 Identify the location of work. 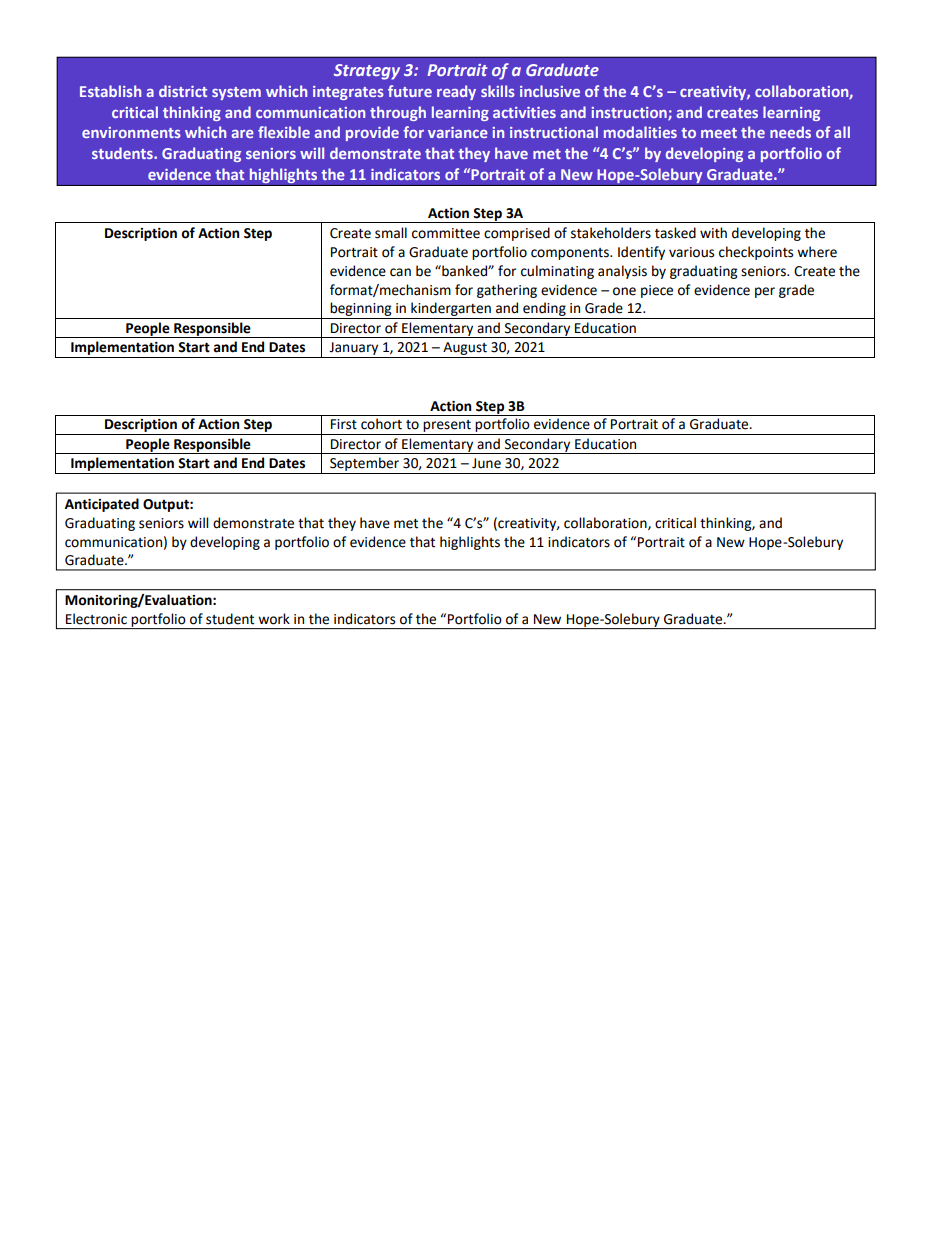
(274, 619).
